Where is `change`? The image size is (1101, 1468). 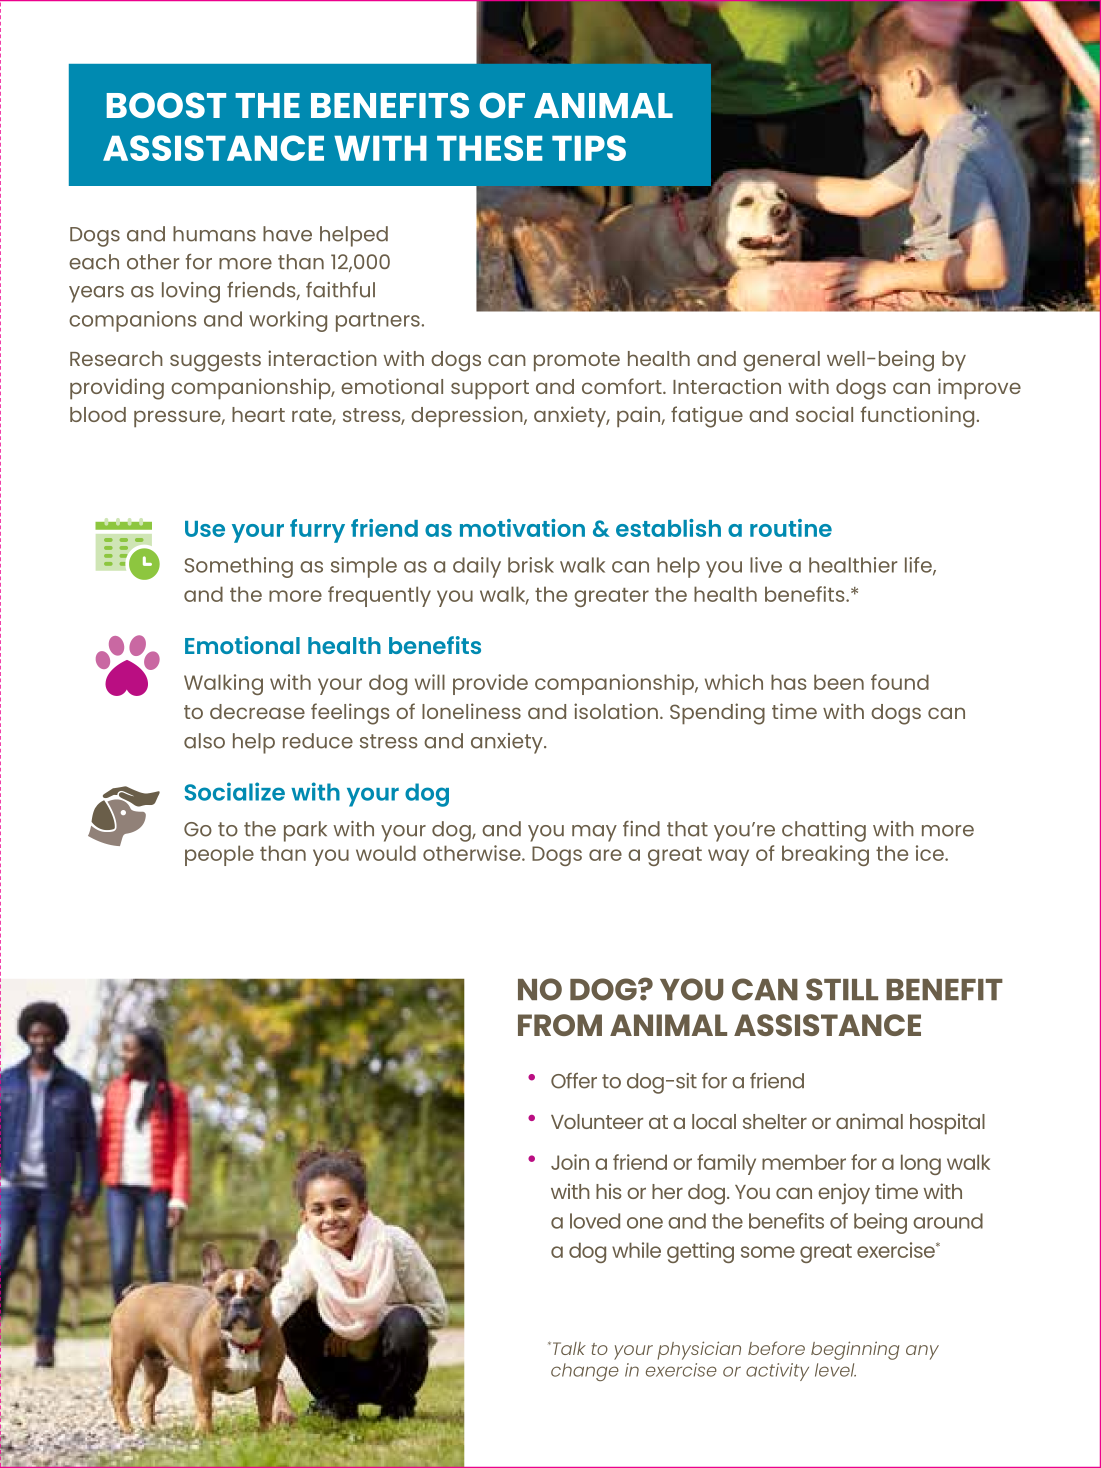
change is located at coordinates (585, 1372).
